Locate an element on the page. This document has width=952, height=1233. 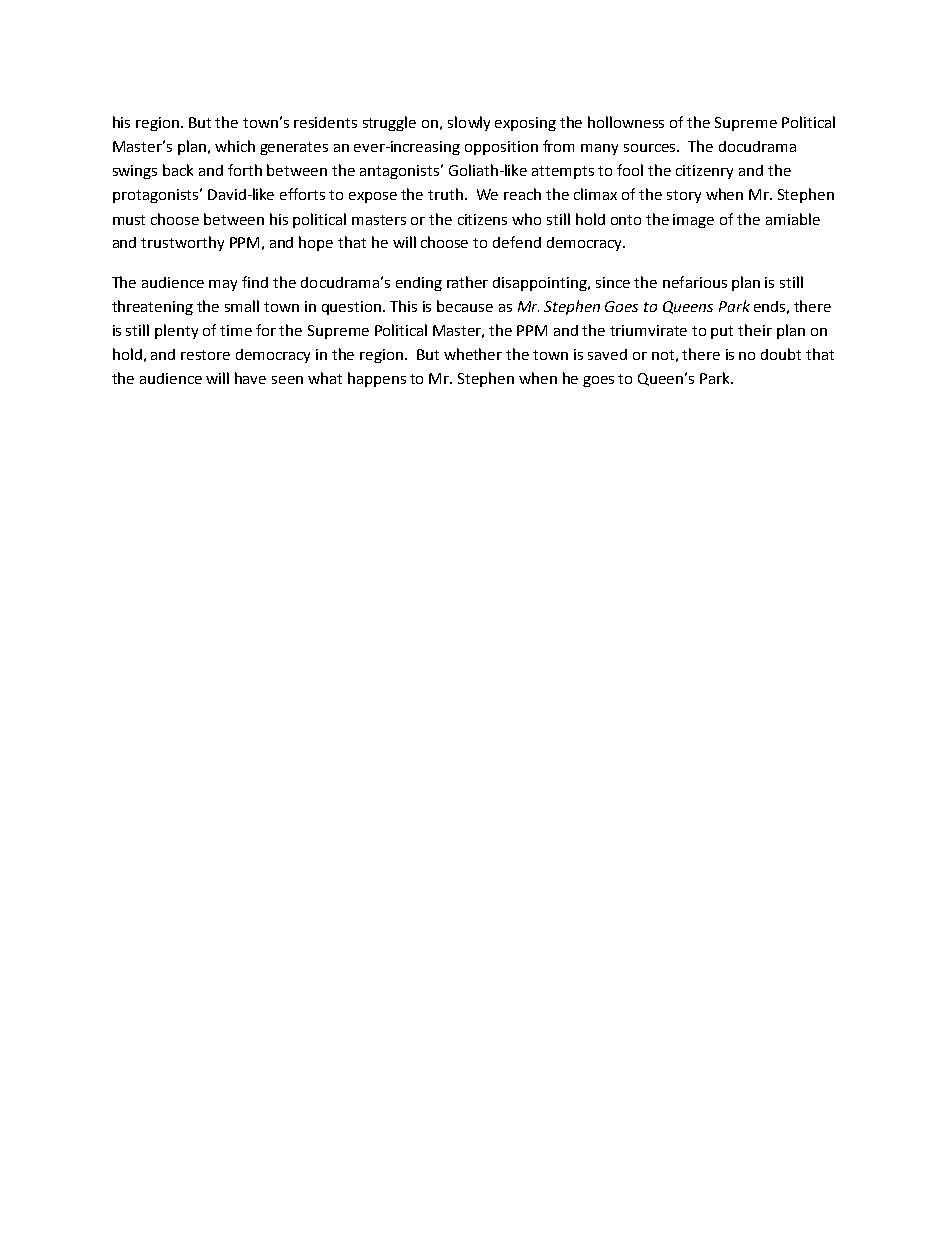
time is located at coordinates (236, 330).
